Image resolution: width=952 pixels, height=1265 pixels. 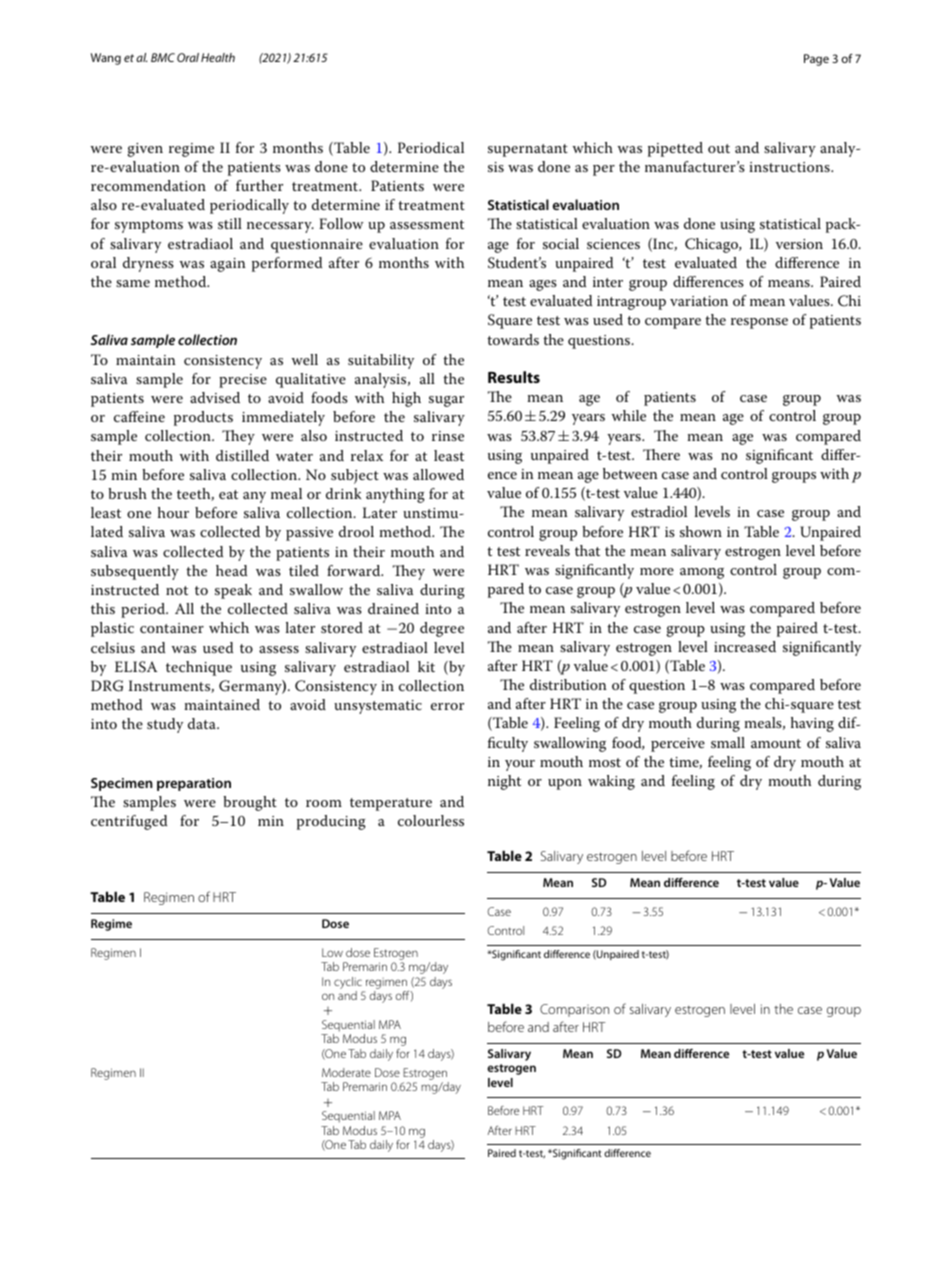 What do you see at coordinates (346, 1072) in the screenshot?
I see `Moderate` at bounding box center [346, 1072].
